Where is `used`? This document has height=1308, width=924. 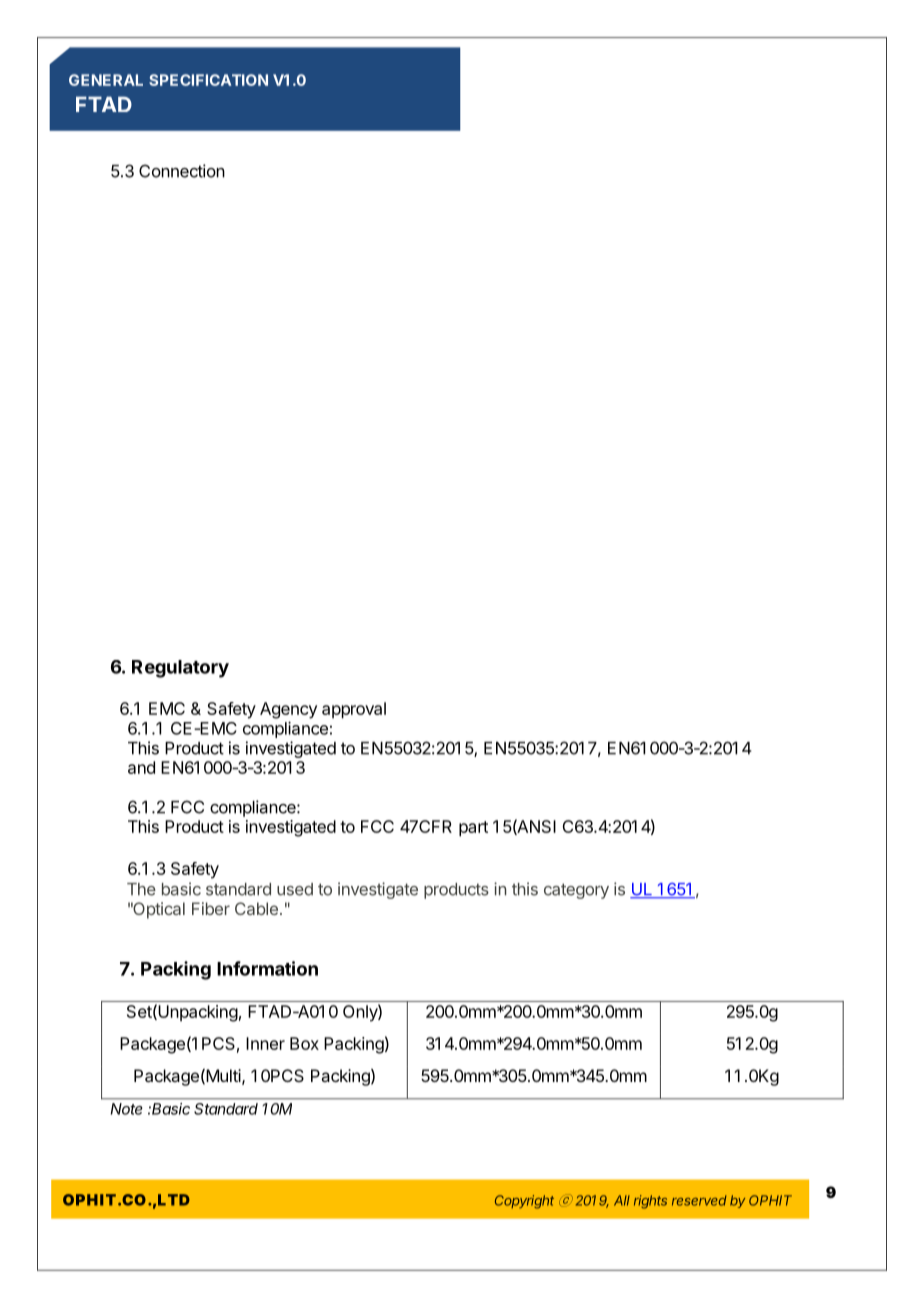 used is located at coordinates (295, 889).
